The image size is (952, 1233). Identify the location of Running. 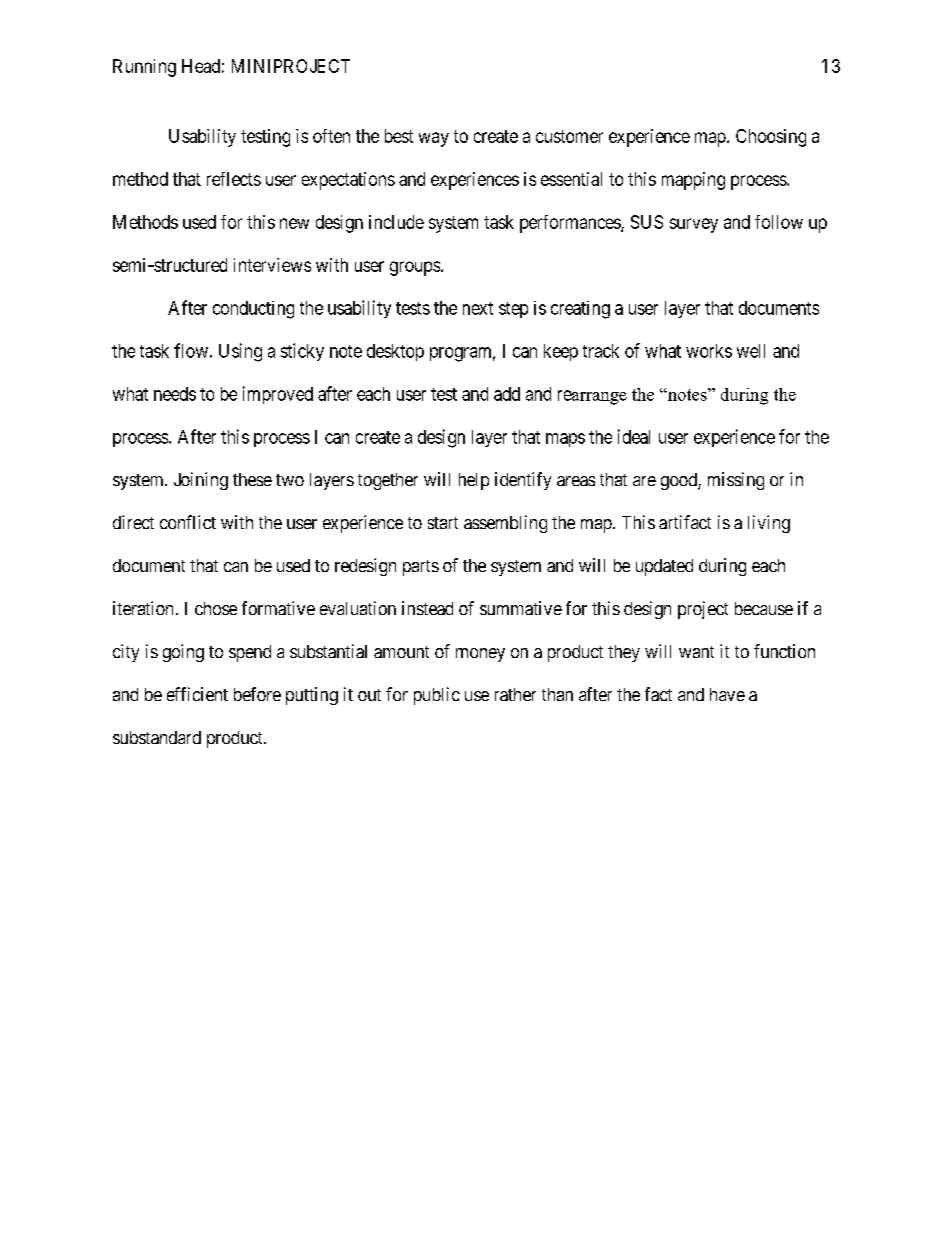
(144, 68).
